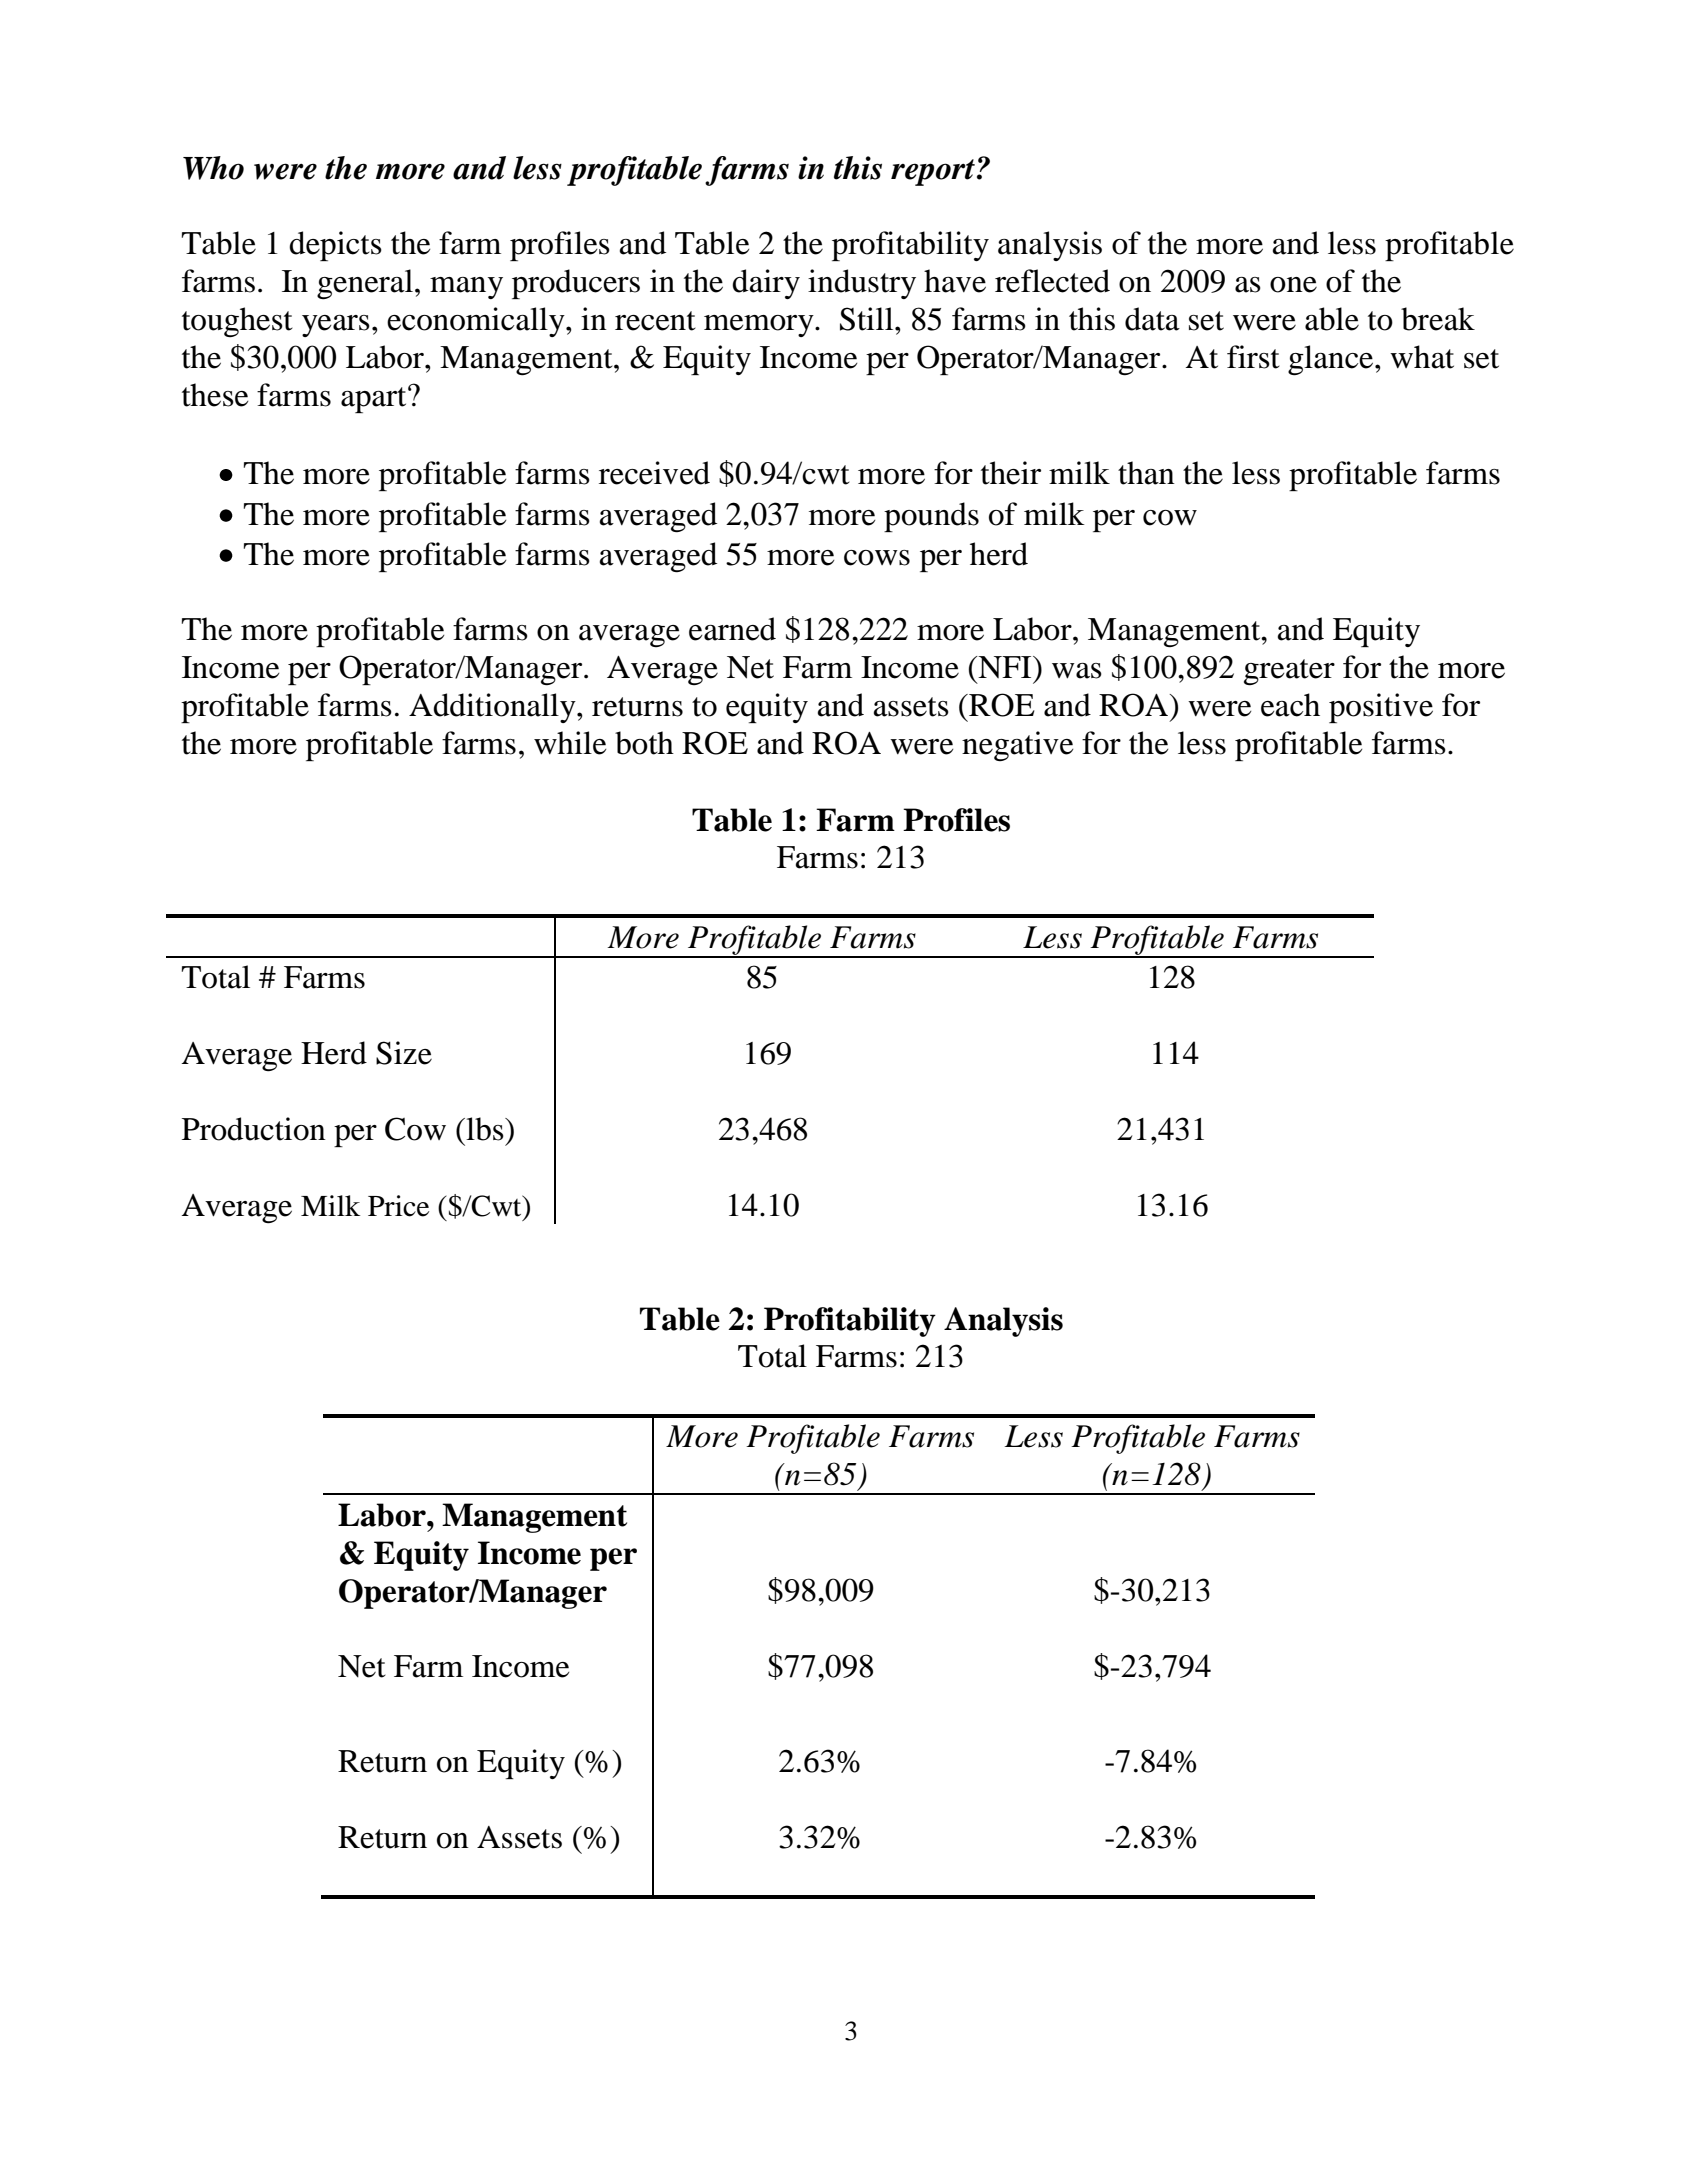 The width and height of the screenshot is (1682, 2177). Describe the element at coordinates (1146, 473) in the screenshot. I see `than` at that location.
